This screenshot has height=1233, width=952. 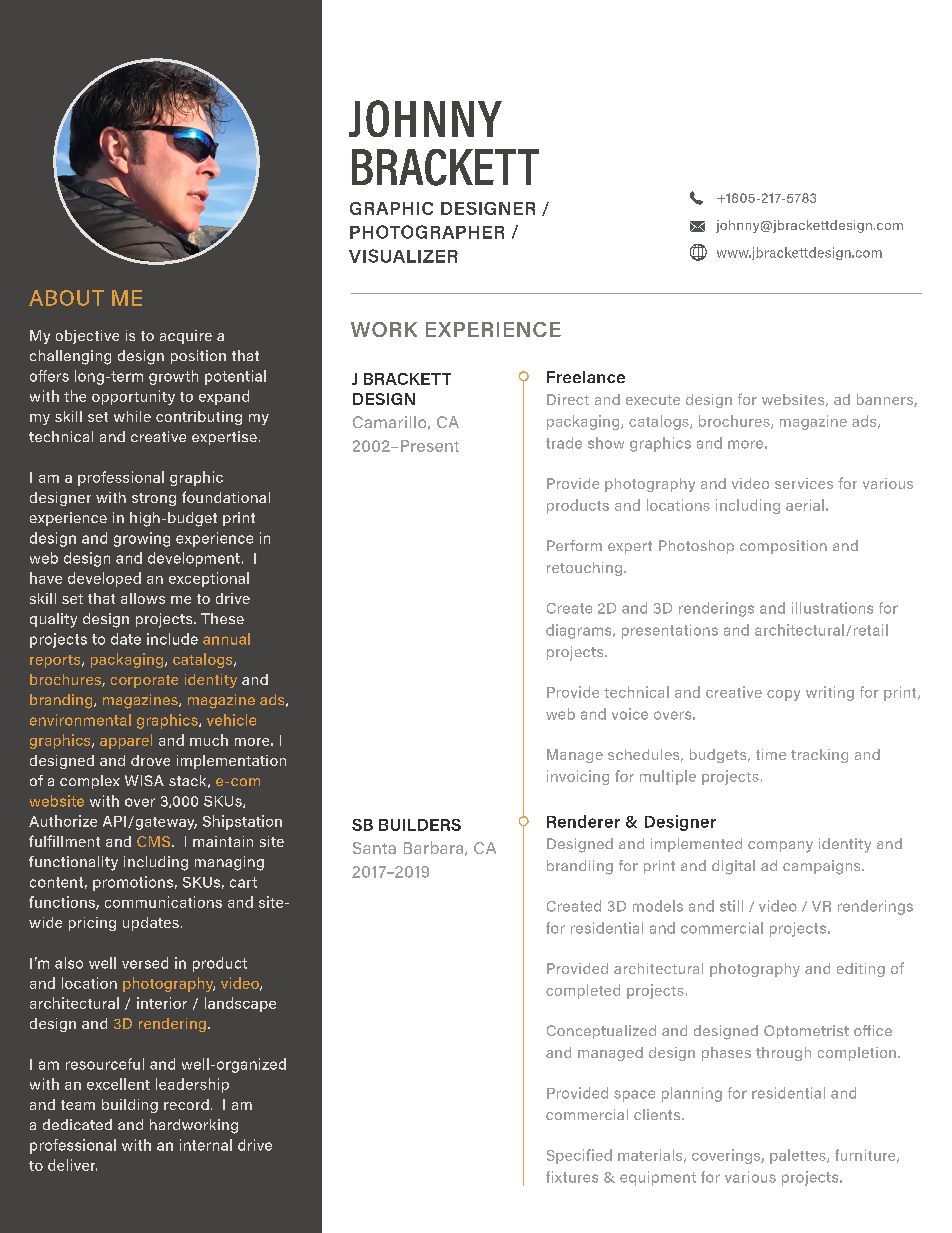 What do you see at coordinates (564, 443) in the screenshot?
I see `trade` at bounding box center [564, 443].
